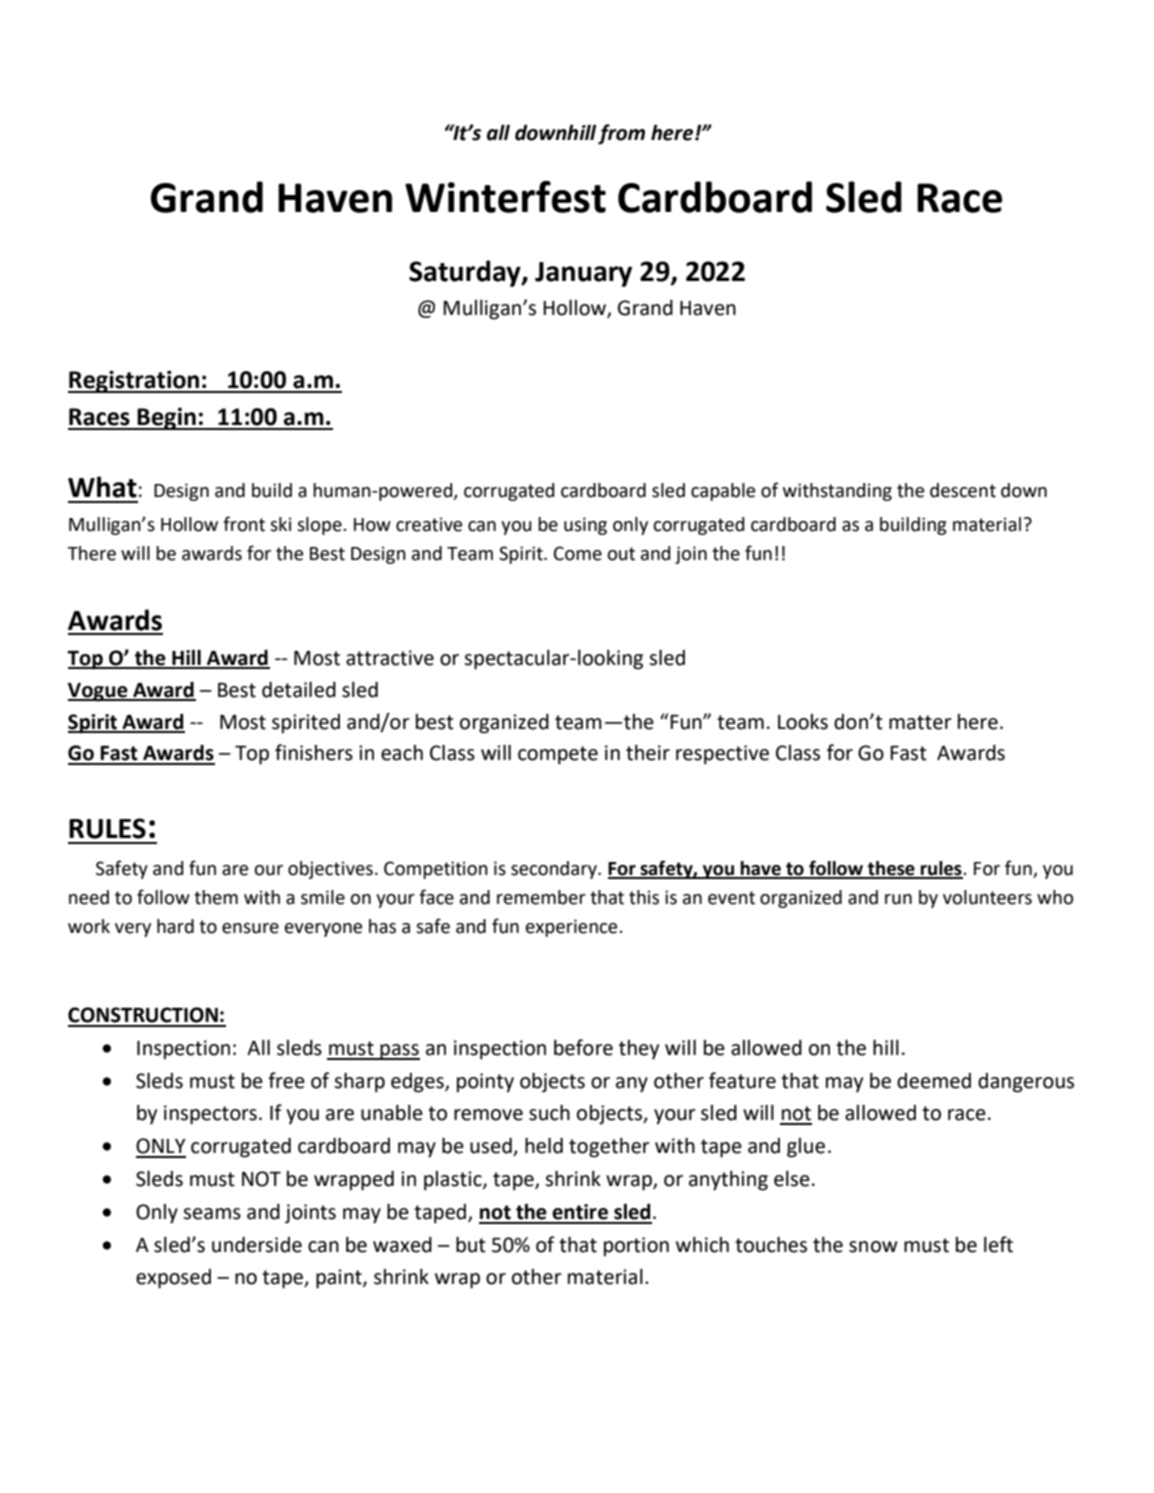 Image resolution: width=1154 pixels, height=1493 pixels. I want to click on experience, so click(573, 928).
